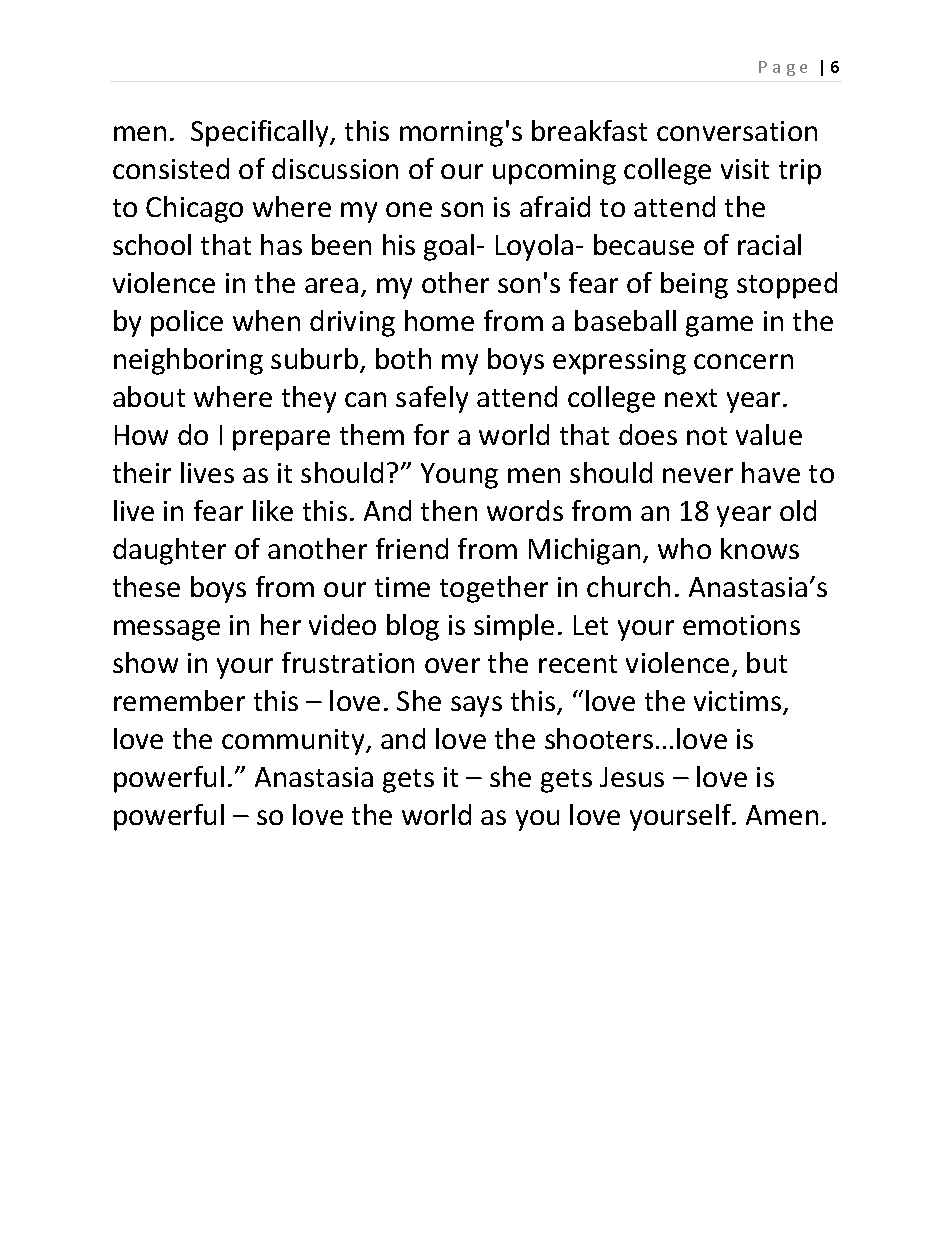 Image resolution: width=952 pixels, height=1233 pixels. Describe the element at coordinates (261, 133) in the screenshot. I see `Specifically` at that location.
